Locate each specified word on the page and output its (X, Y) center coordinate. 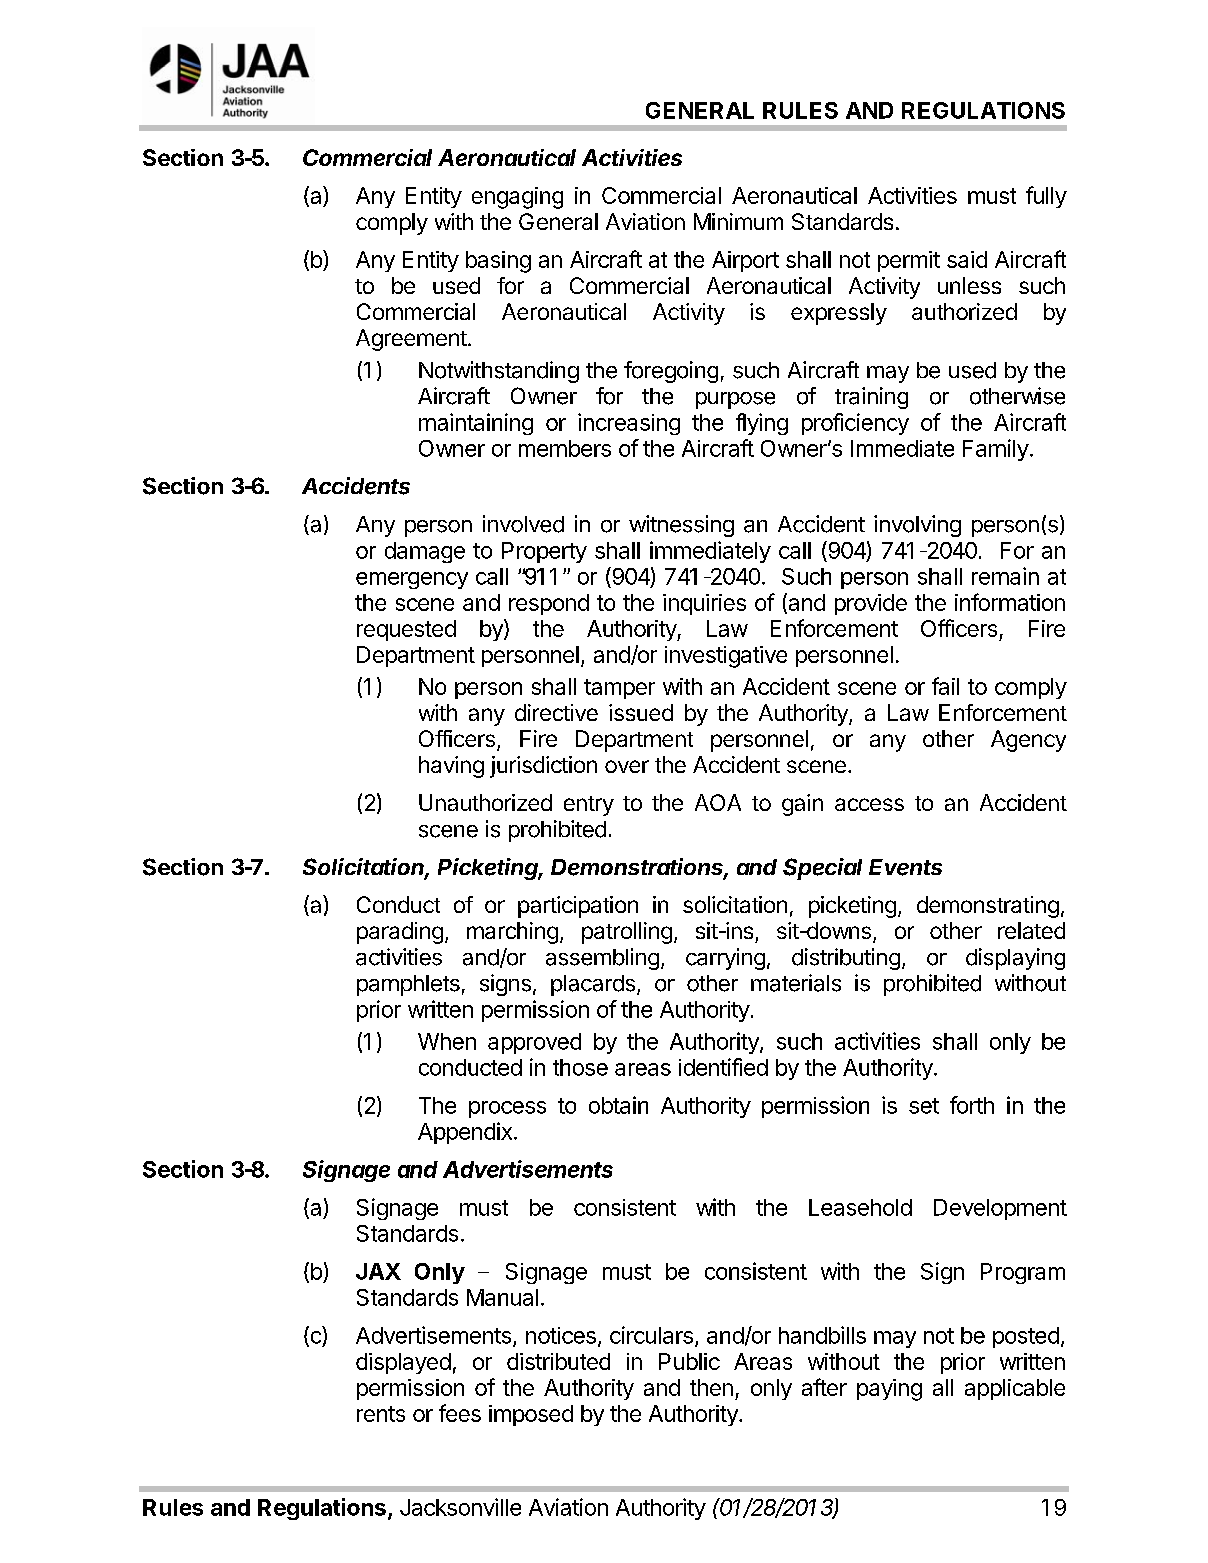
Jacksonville (460, 1507)
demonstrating (988, 907)
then (711, 1387)
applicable (1015, 1389)
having (451, 767)
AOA (718, 802)
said (967, 259)
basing (498, 262)
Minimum (738, 221)
